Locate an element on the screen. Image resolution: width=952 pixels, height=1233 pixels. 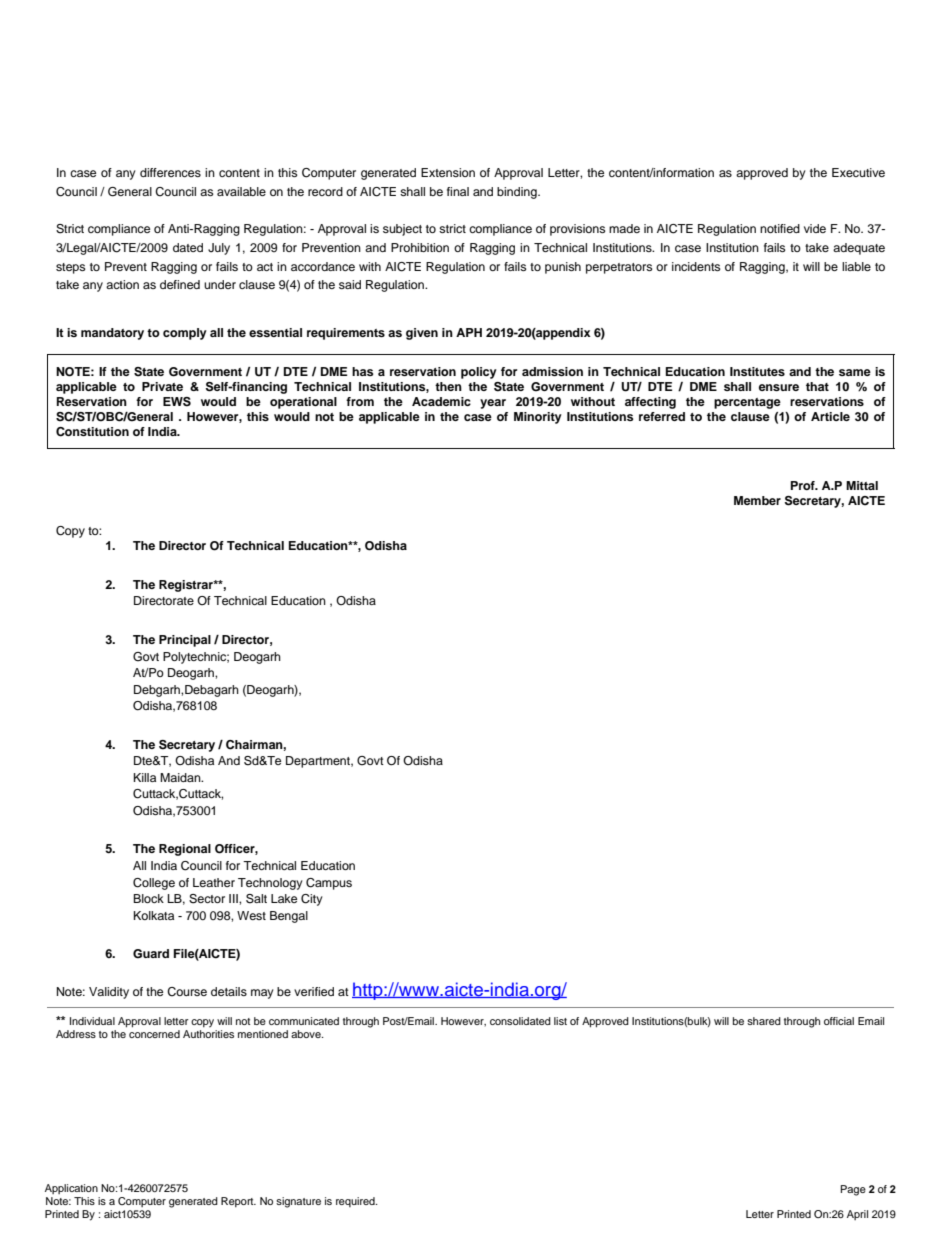
Principal is located at coordinates (185, 641).
